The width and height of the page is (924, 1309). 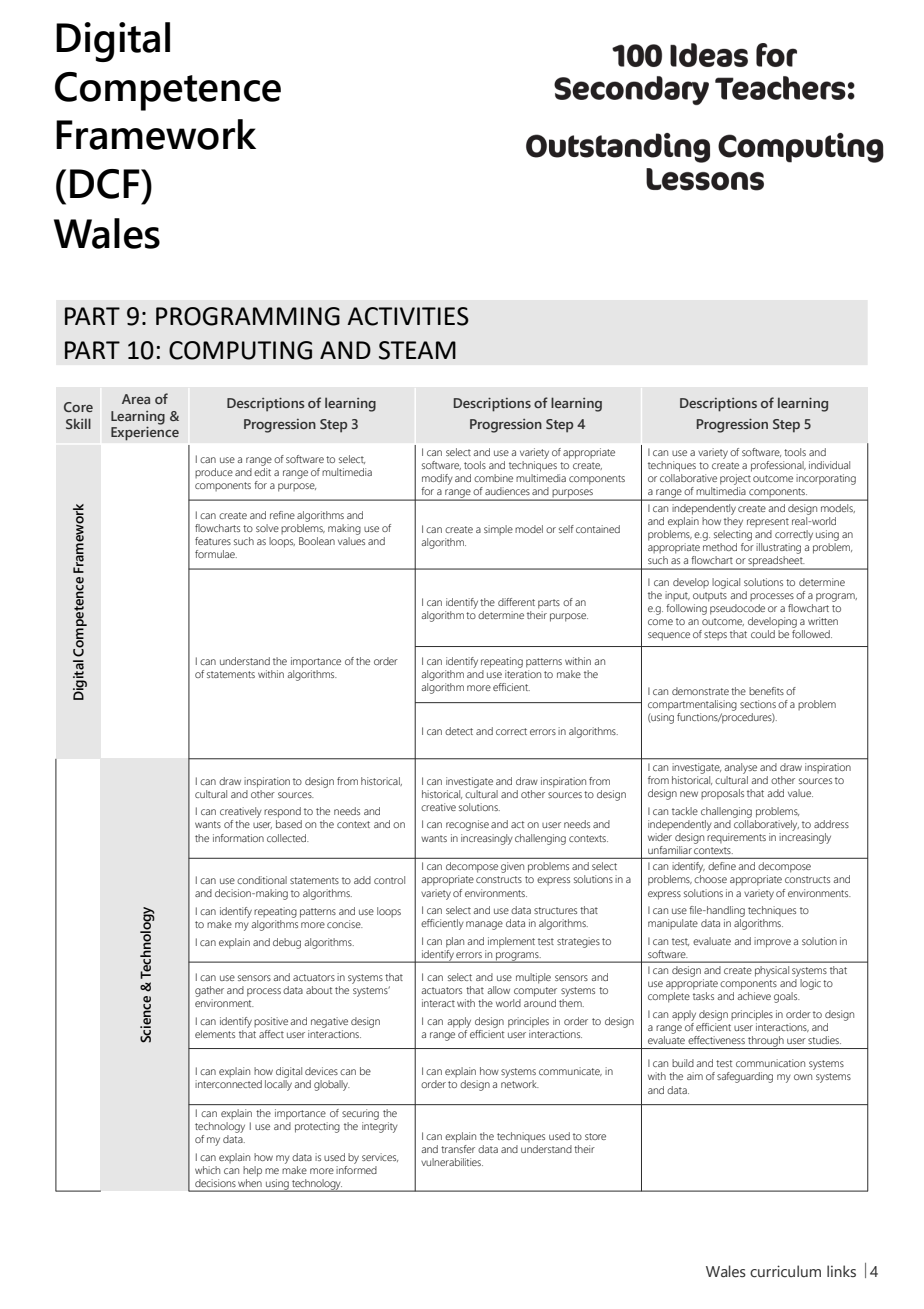 I want to click on curriculum, so click(x=785, y=1271).
